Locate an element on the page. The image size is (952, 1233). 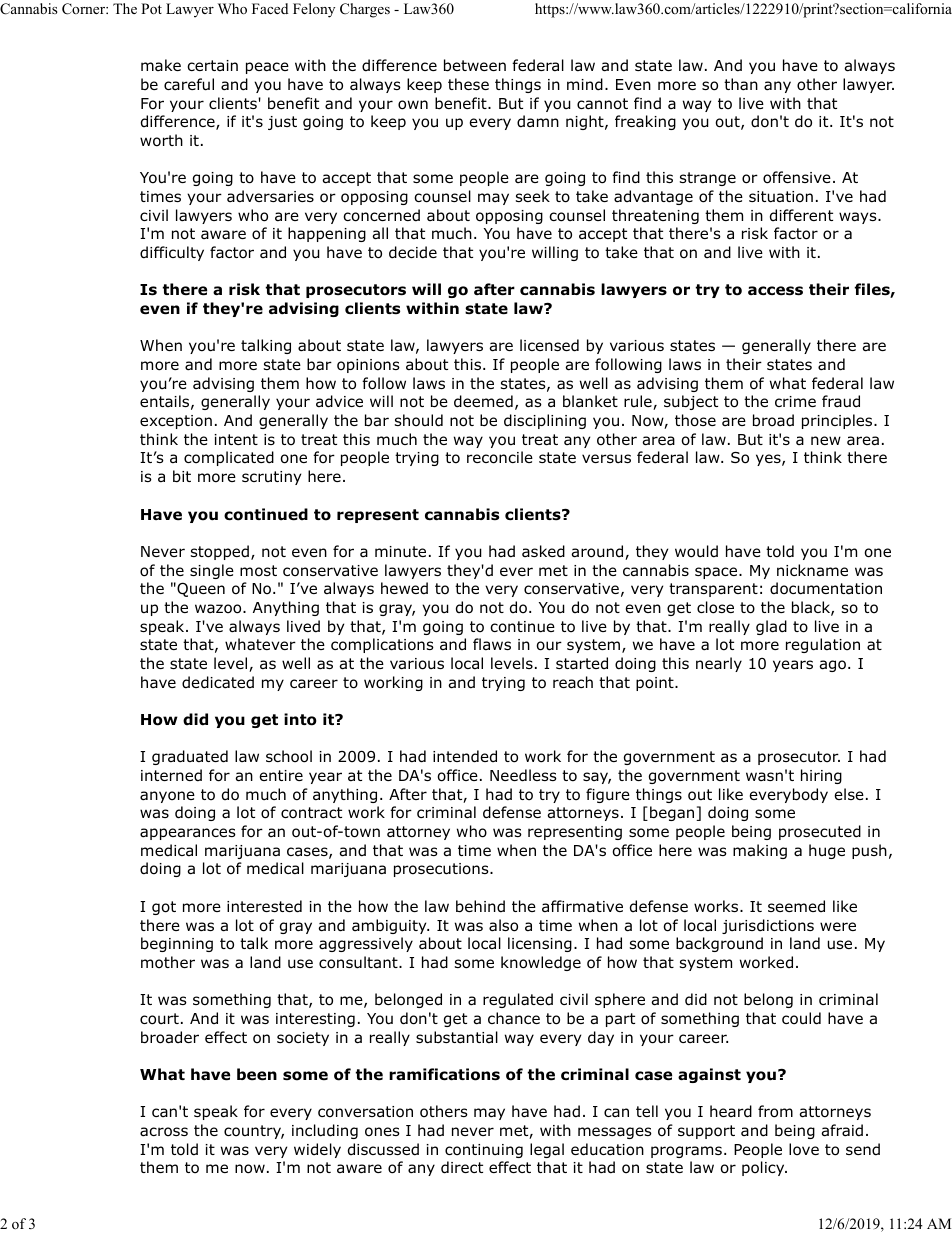
most is located at coordinates (258, 571).
